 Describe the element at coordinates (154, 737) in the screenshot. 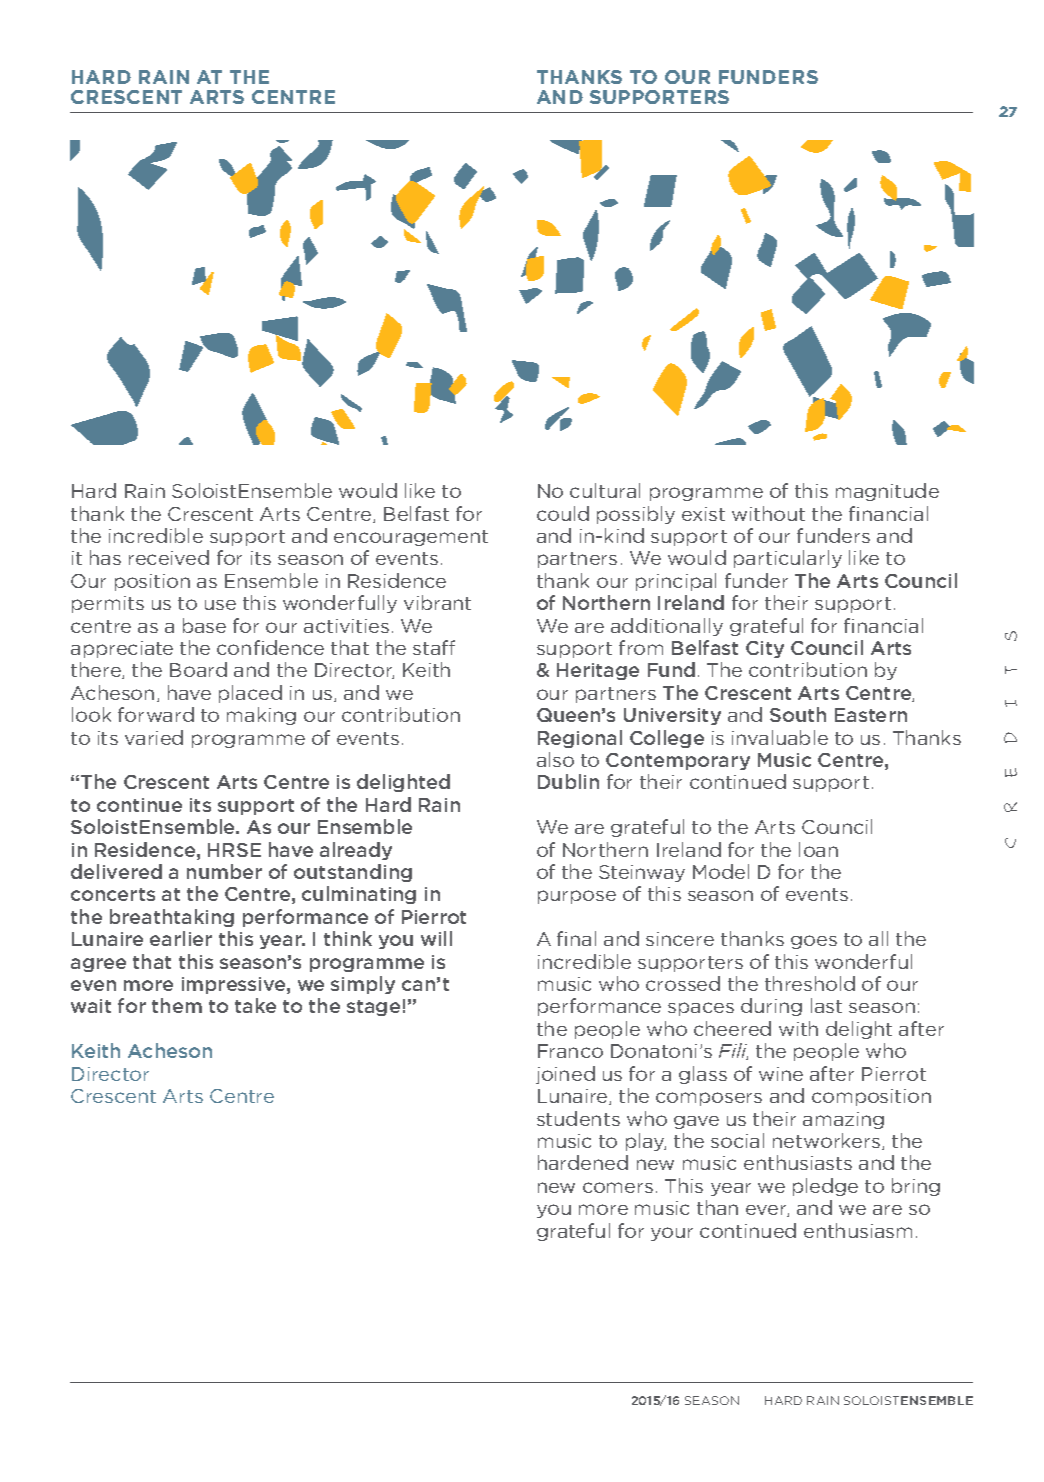

I see `varied` at that location.
